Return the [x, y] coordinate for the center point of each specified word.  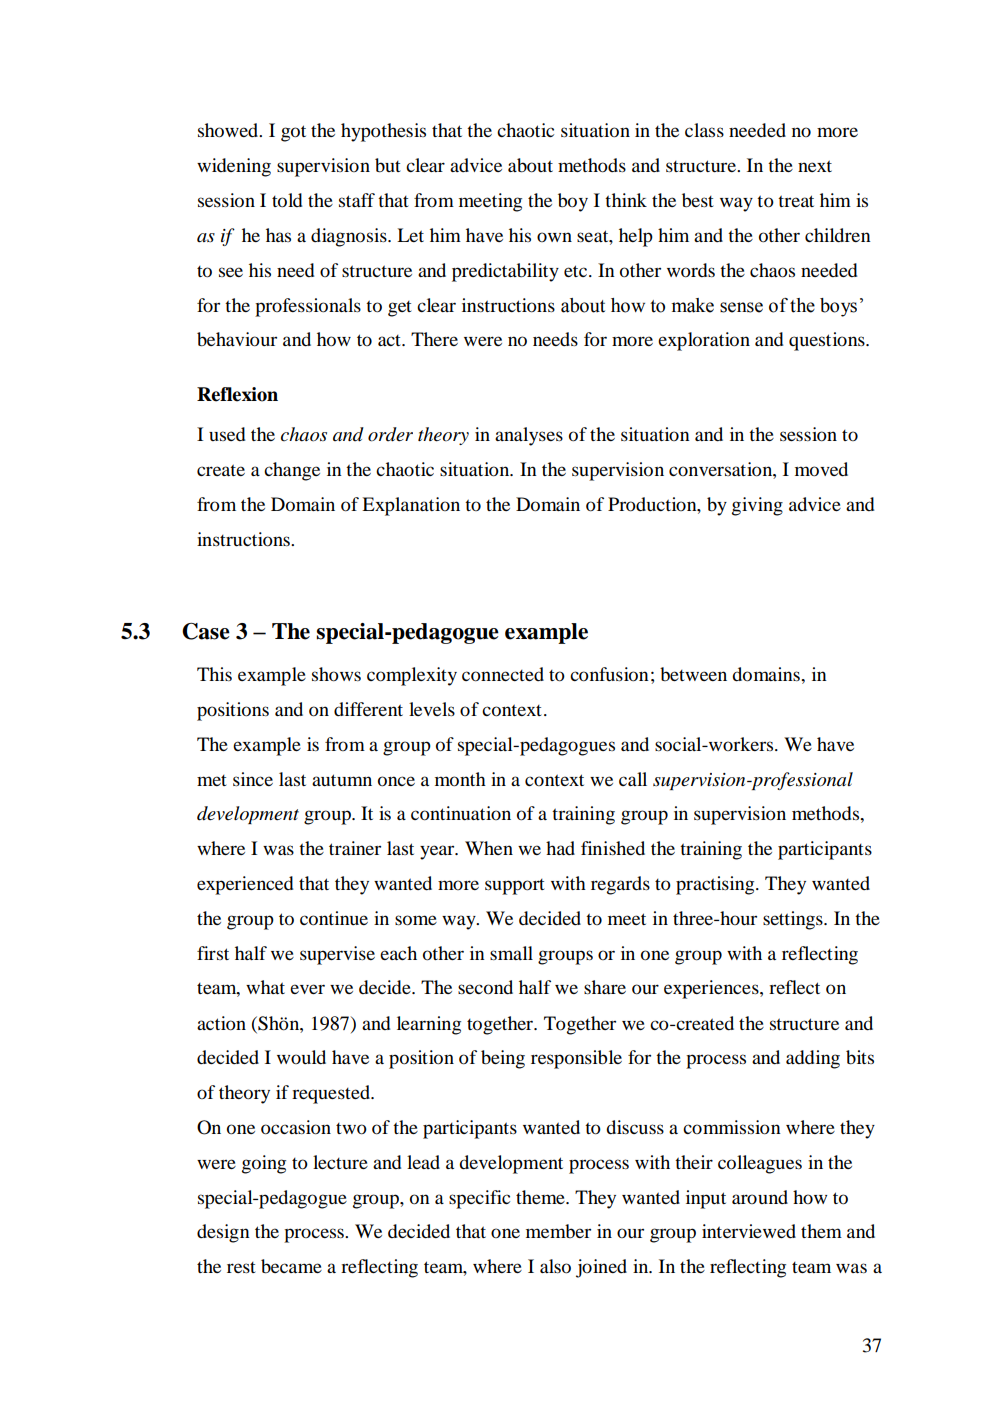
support [515, 887]
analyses [529, 436]
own [554, 237]
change [292, 471]
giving [757, 506]
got [293, 133]
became [291, 1266]
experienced [245, 885]
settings [794, 920]
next [815, 166]
